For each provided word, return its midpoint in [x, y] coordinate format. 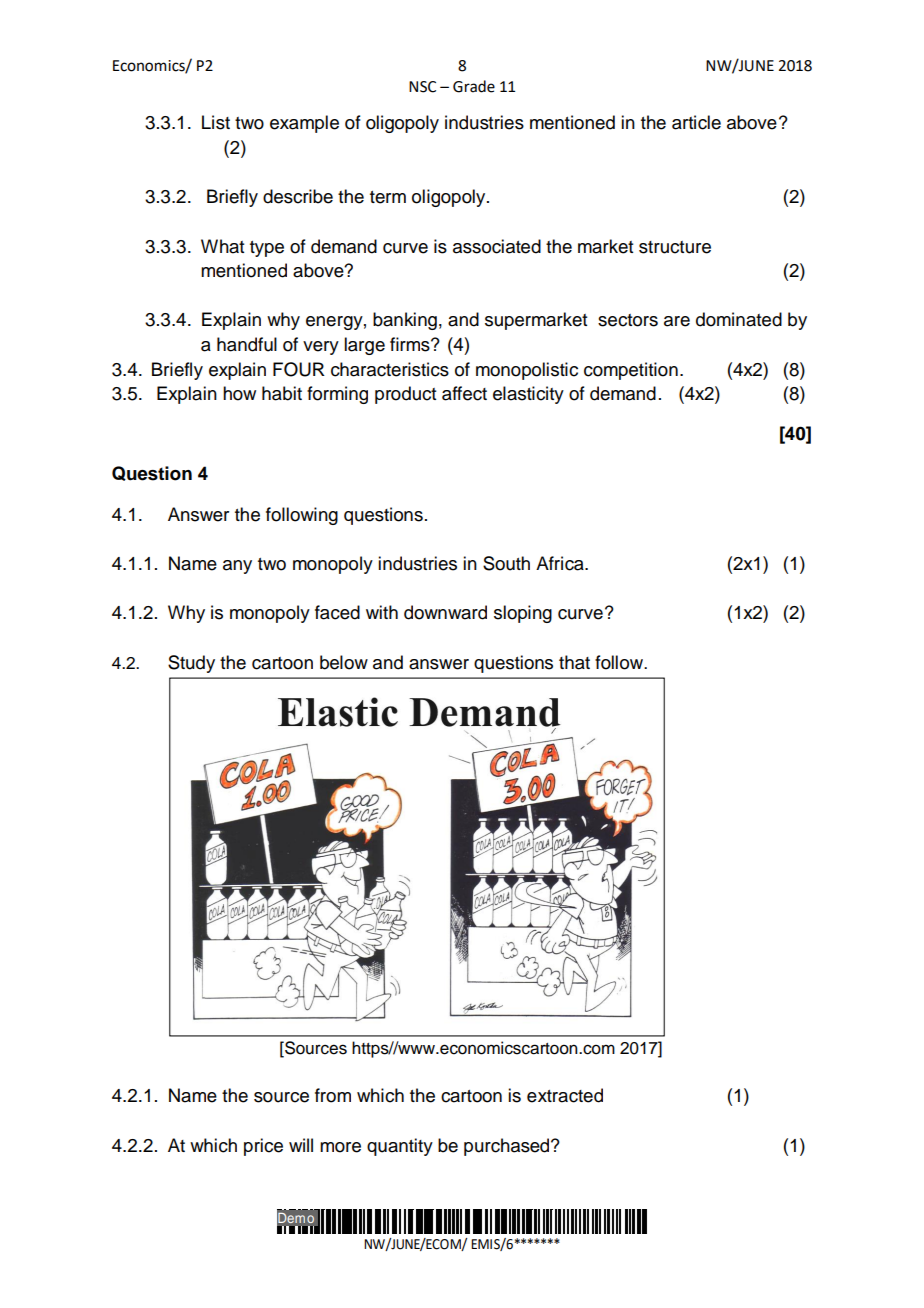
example [304, 124]
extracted [565, 1095]
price [263, 1147]
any [237, 567]
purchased [508, 1147]
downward [445, 612]
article [696, 122]
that [574, 662]
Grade [474, 86]
